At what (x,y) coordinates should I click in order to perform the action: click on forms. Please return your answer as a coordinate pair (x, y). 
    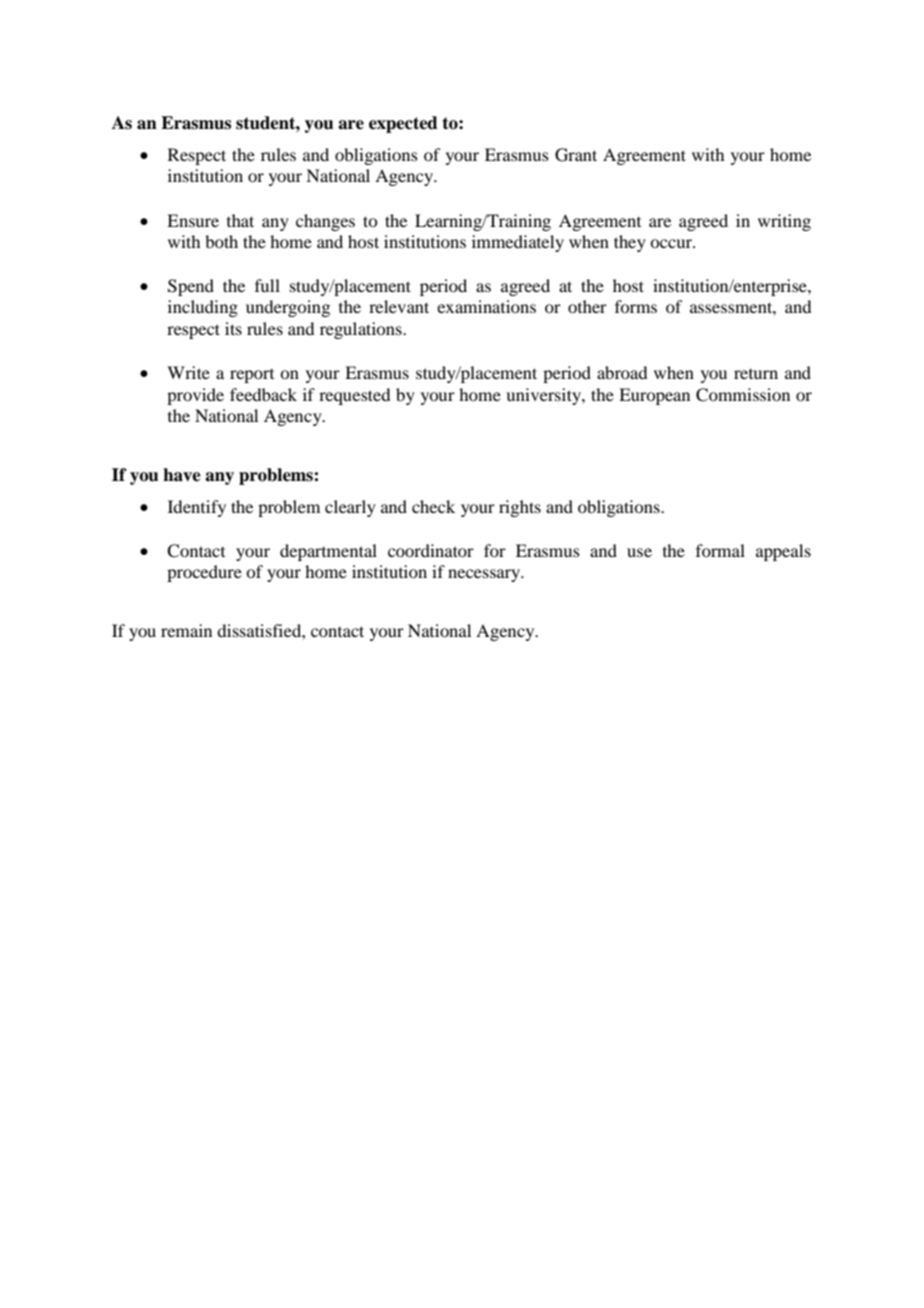
    Looking at the image, I should click on (636, 306).
